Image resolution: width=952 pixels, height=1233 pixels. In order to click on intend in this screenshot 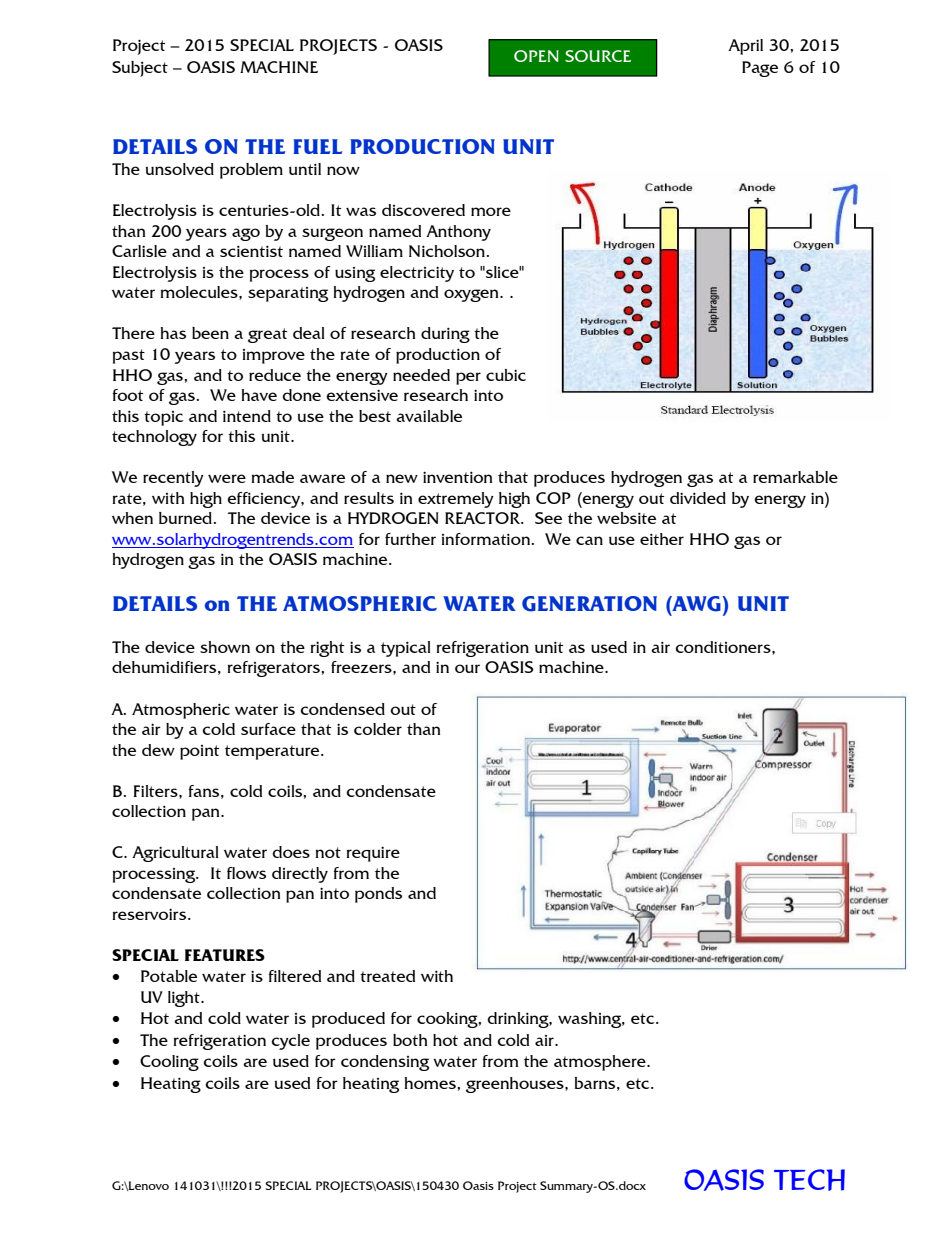, I will do `click(247, 416)`.
